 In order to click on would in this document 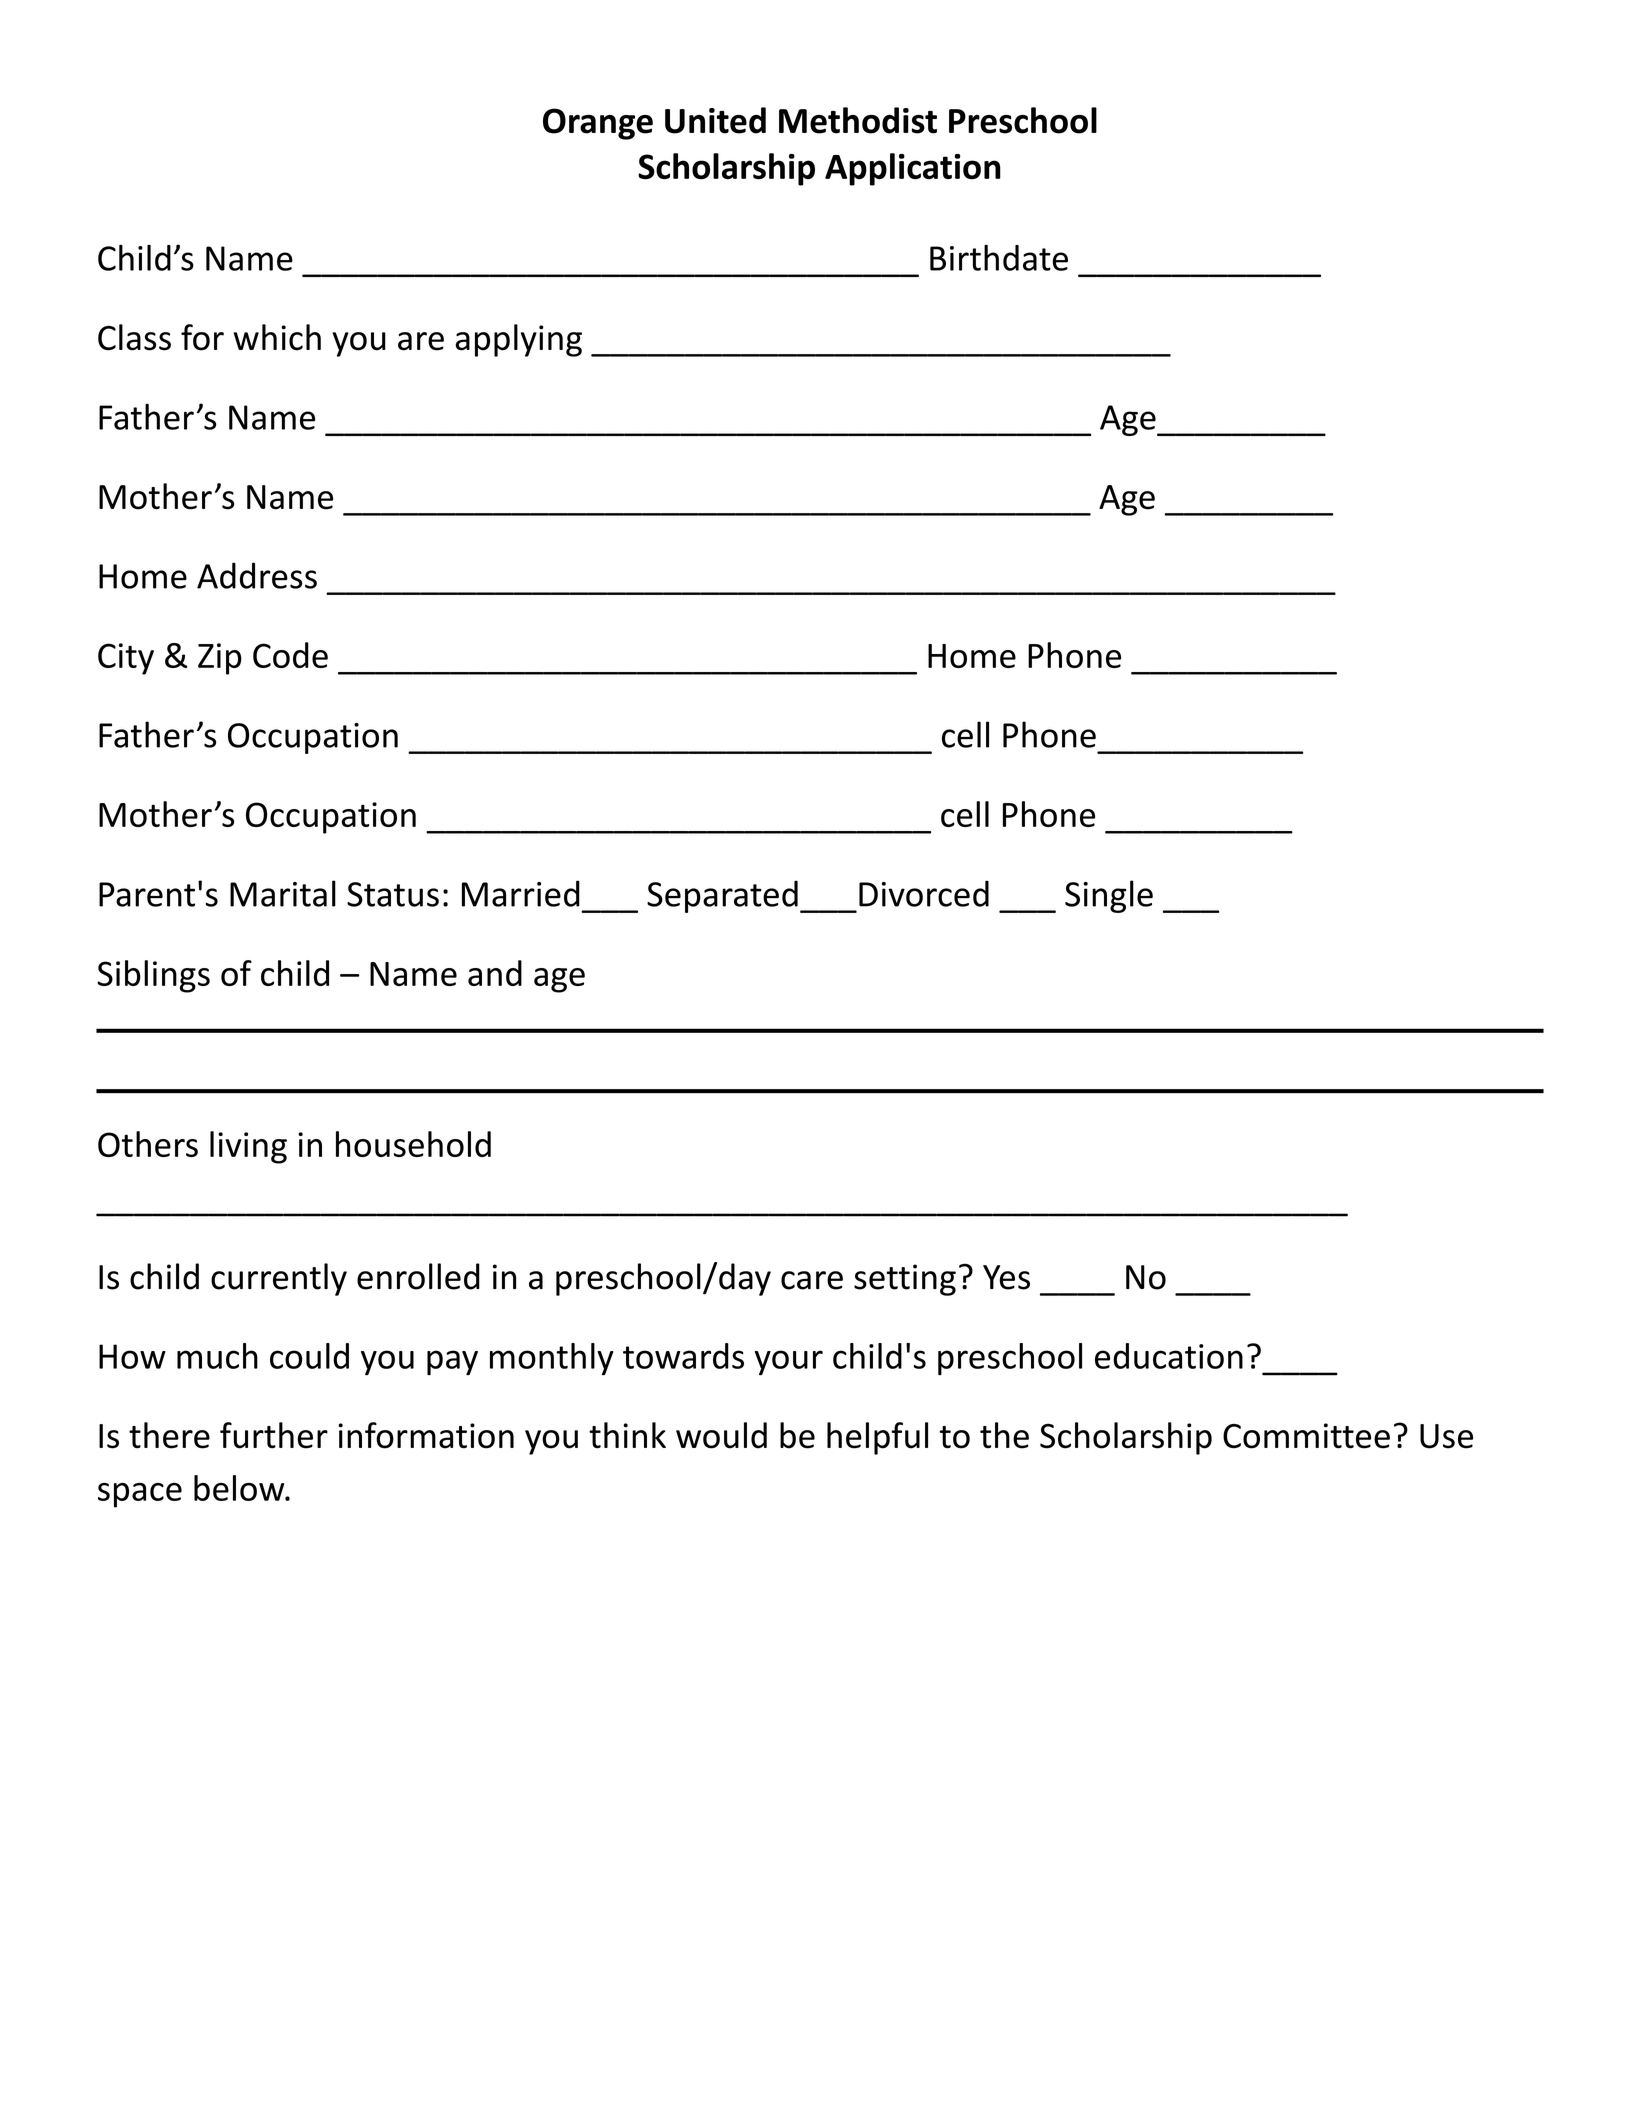, I will do `click(721, 1435)`.
